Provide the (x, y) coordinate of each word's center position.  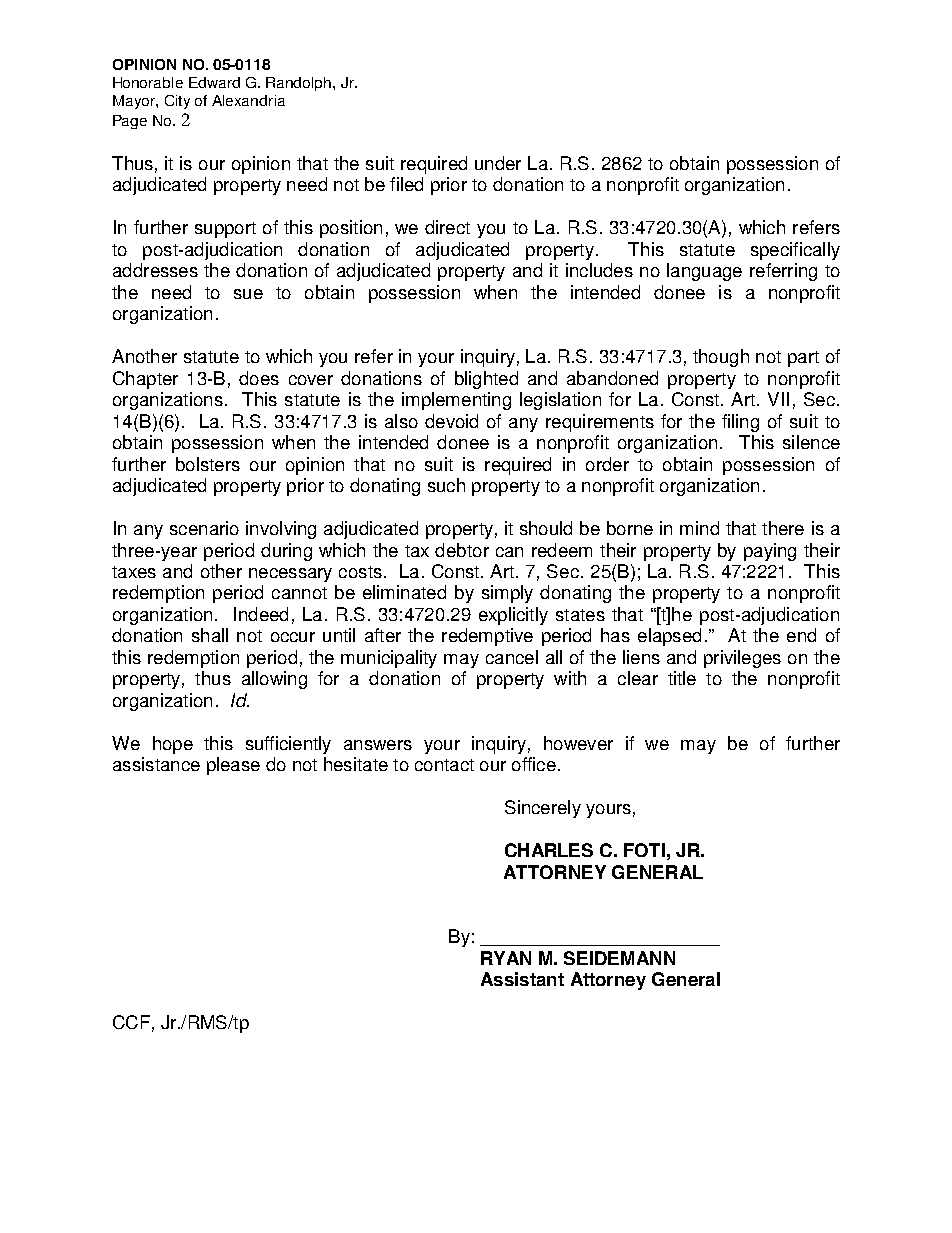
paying (770, 552)
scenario (204, 528)
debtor (462, 550)
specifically (795, 251)
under (498, 163)
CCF (131, 1022)
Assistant (522, 979)
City (177, 102)
